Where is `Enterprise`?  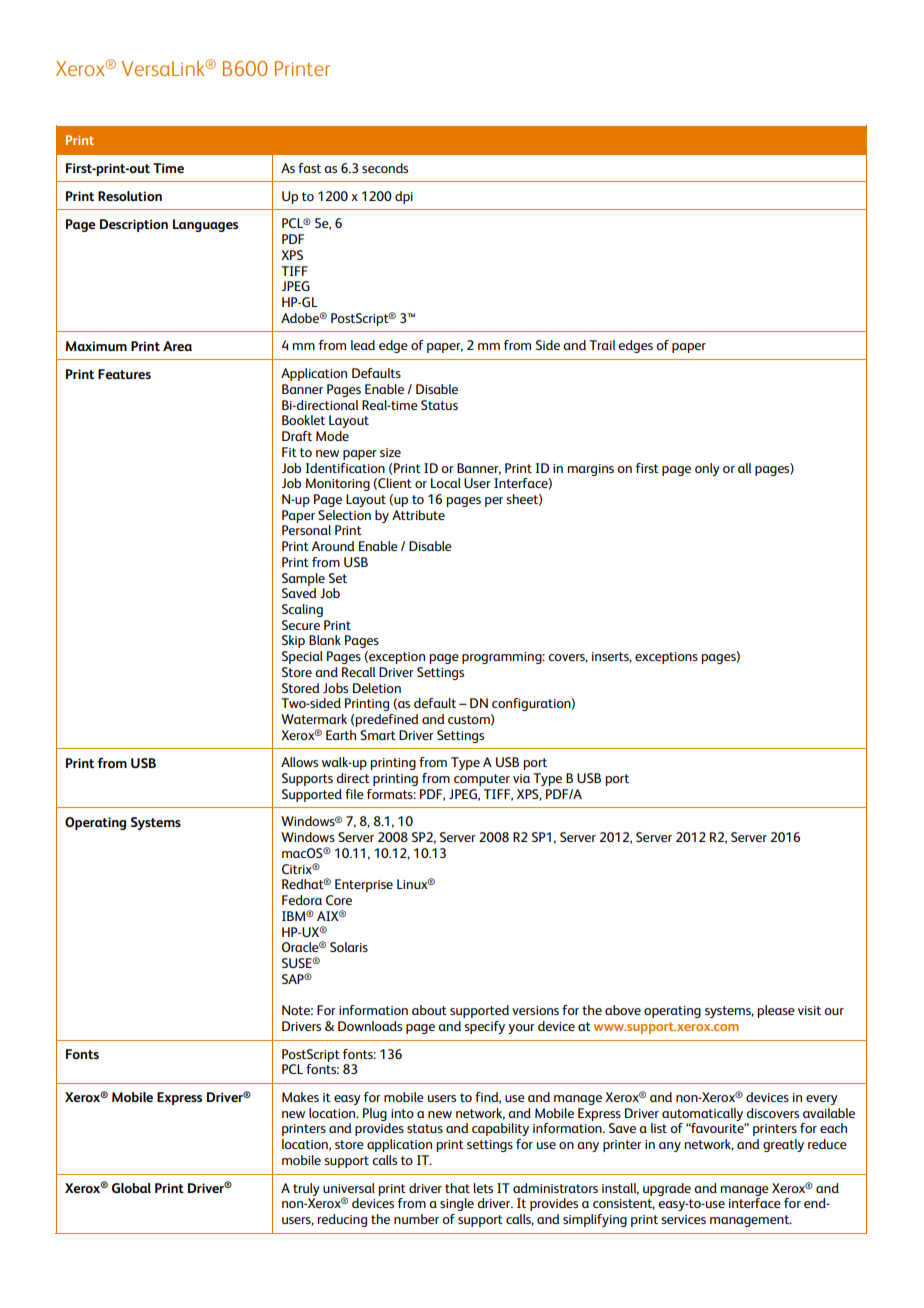 Enterprise is located at coordinates (364, 885).
